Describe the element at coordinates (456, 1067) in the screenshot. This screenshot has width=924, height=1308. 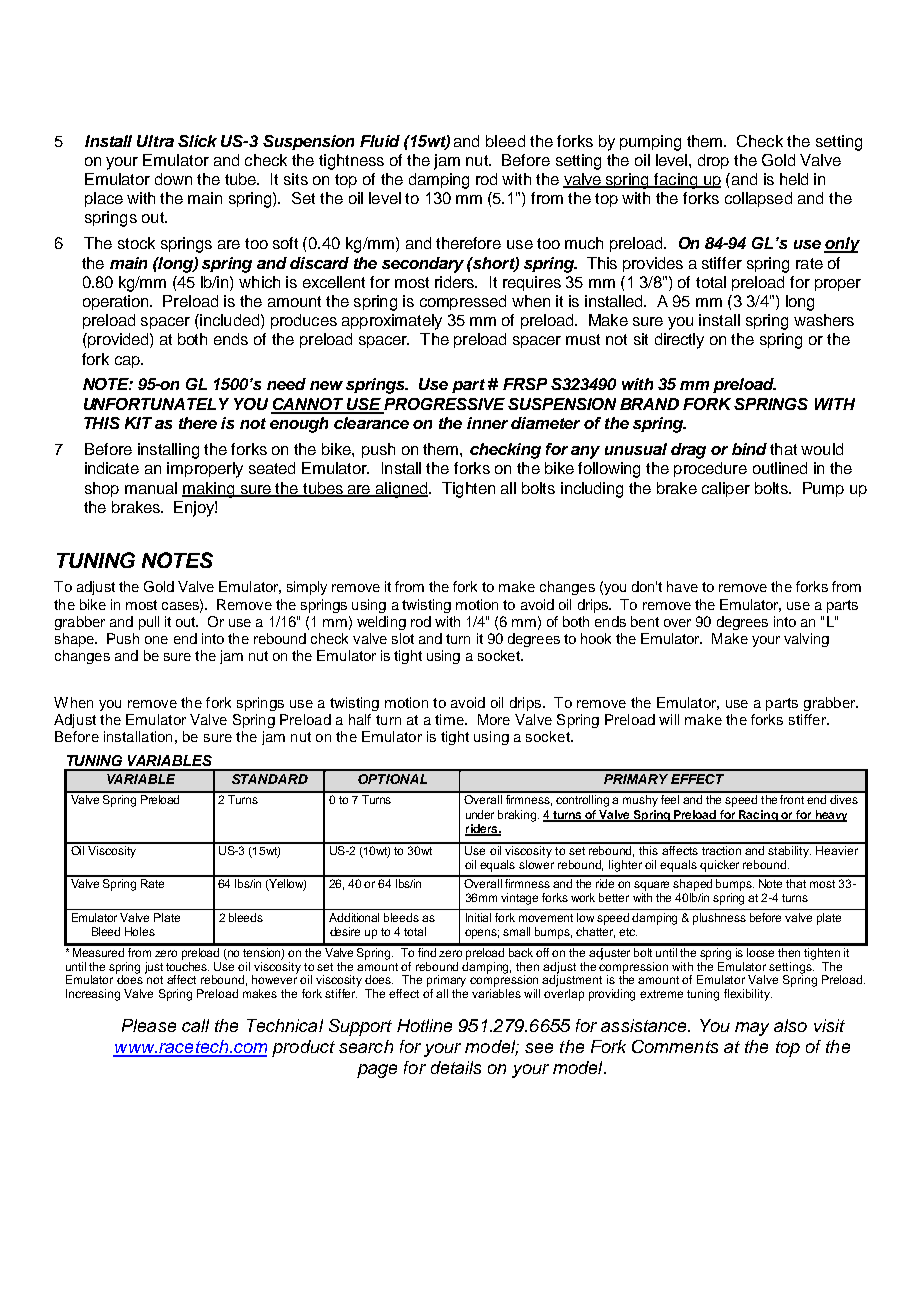
I see `details` at that location.
